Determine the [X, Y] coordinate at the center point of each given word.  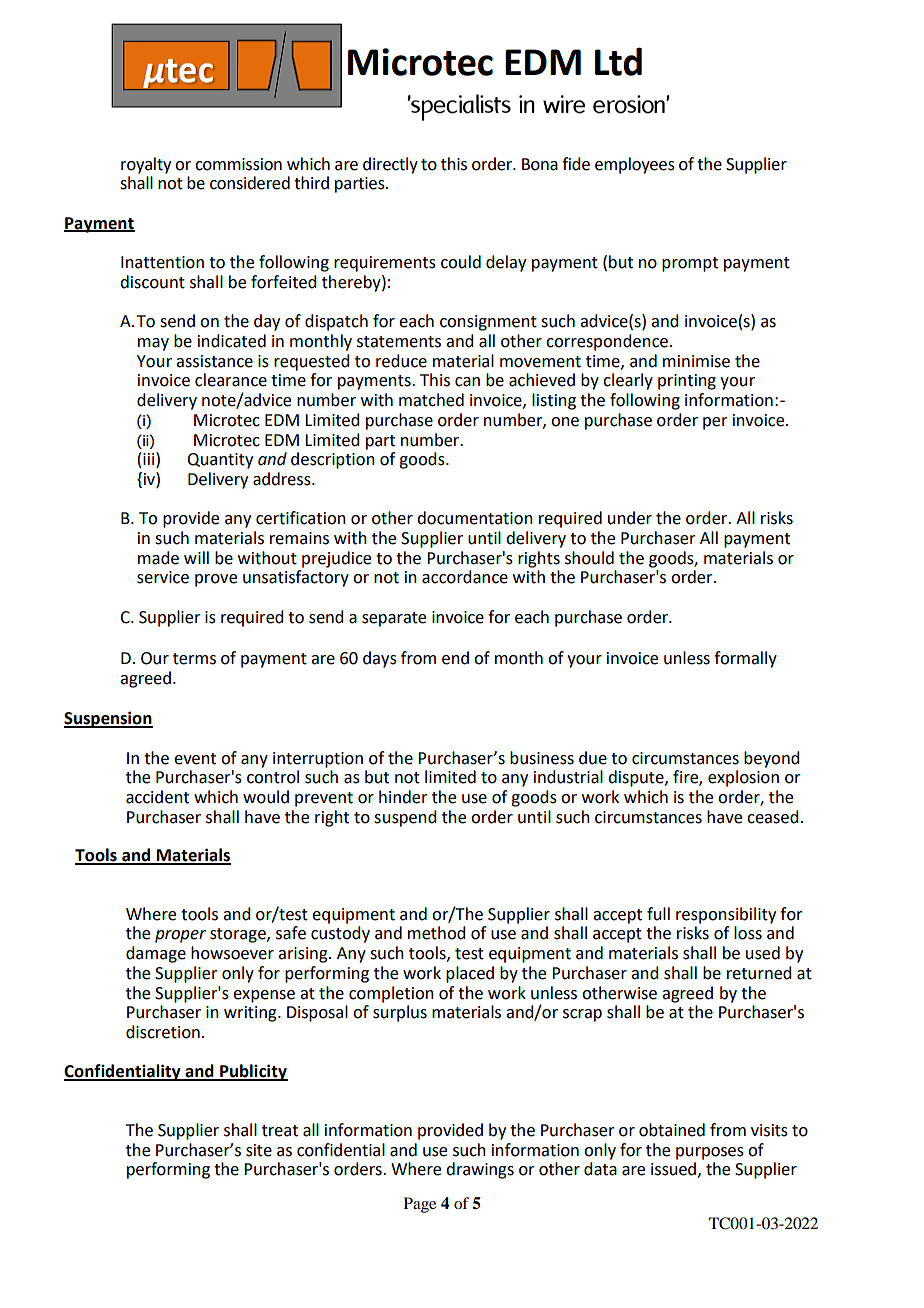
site [259, 1150]
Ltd [618, 61]
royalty [146, 165]
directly [390, 165]
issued [673, 1169]
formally [745, 659]
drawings [480, 1170]
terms [194, 659]
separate [394, 619]
